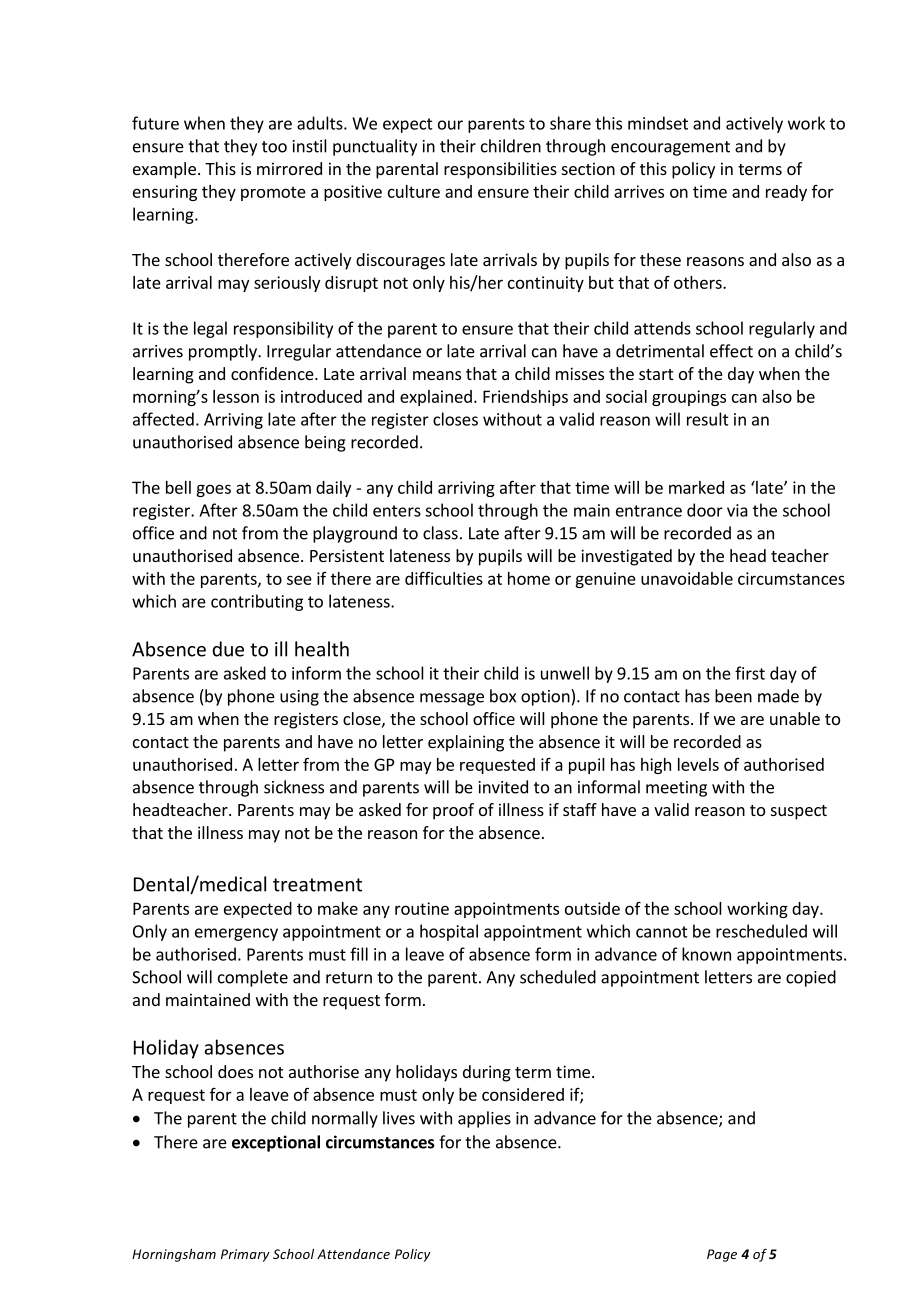  I want to click on been, so click(733, 696).
